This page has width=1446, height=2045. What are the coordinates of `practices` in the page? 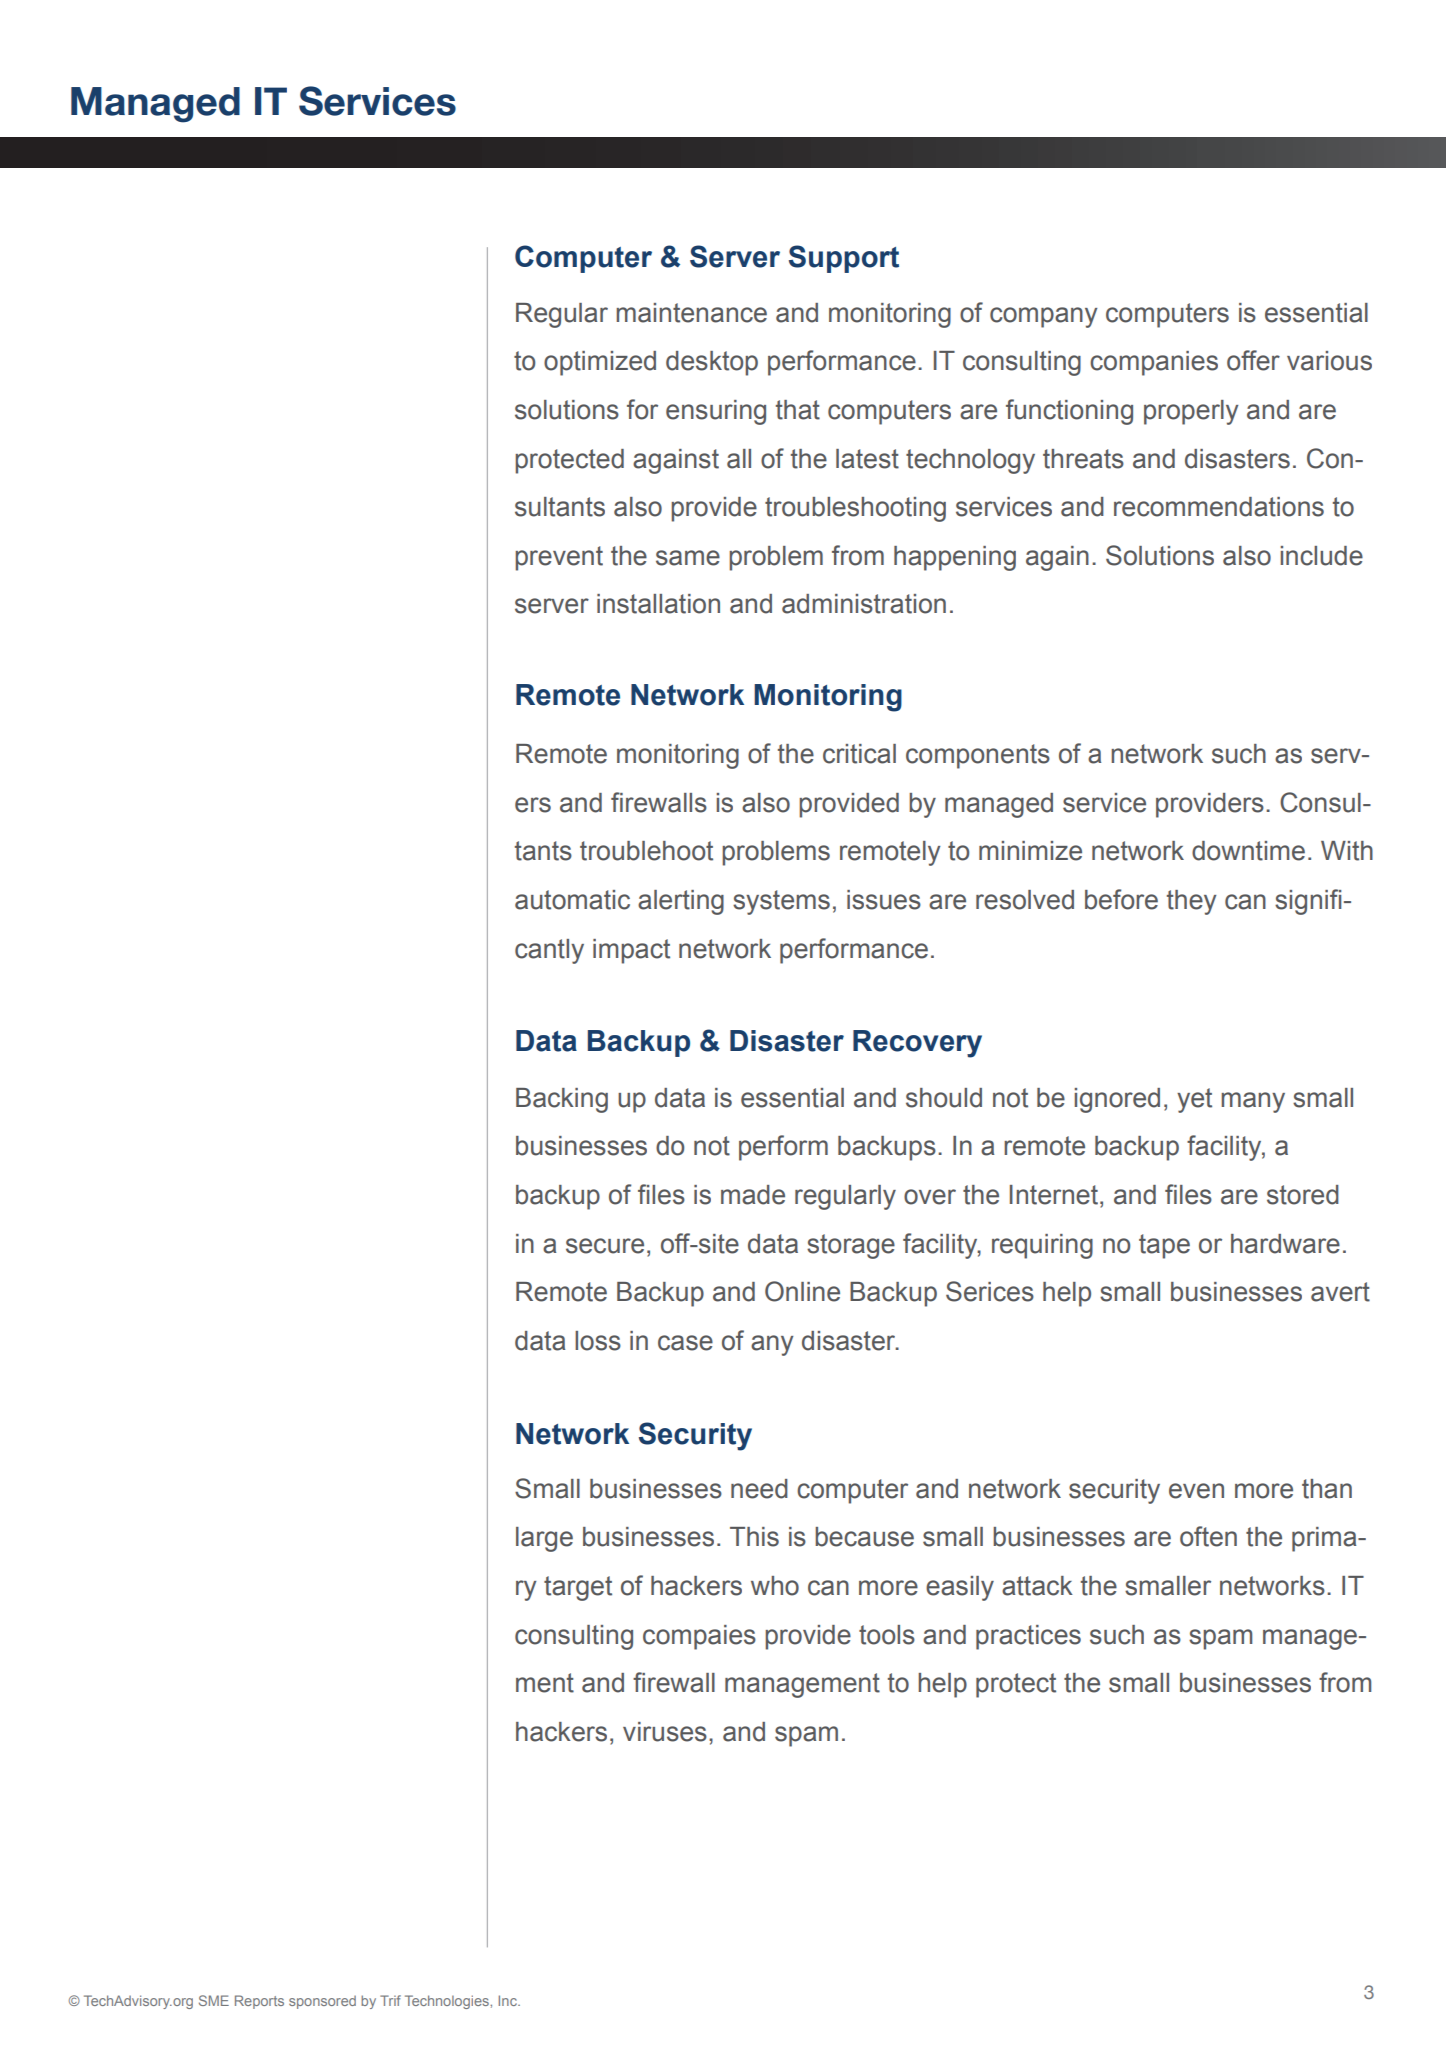 It's located at (1028, 1637).
